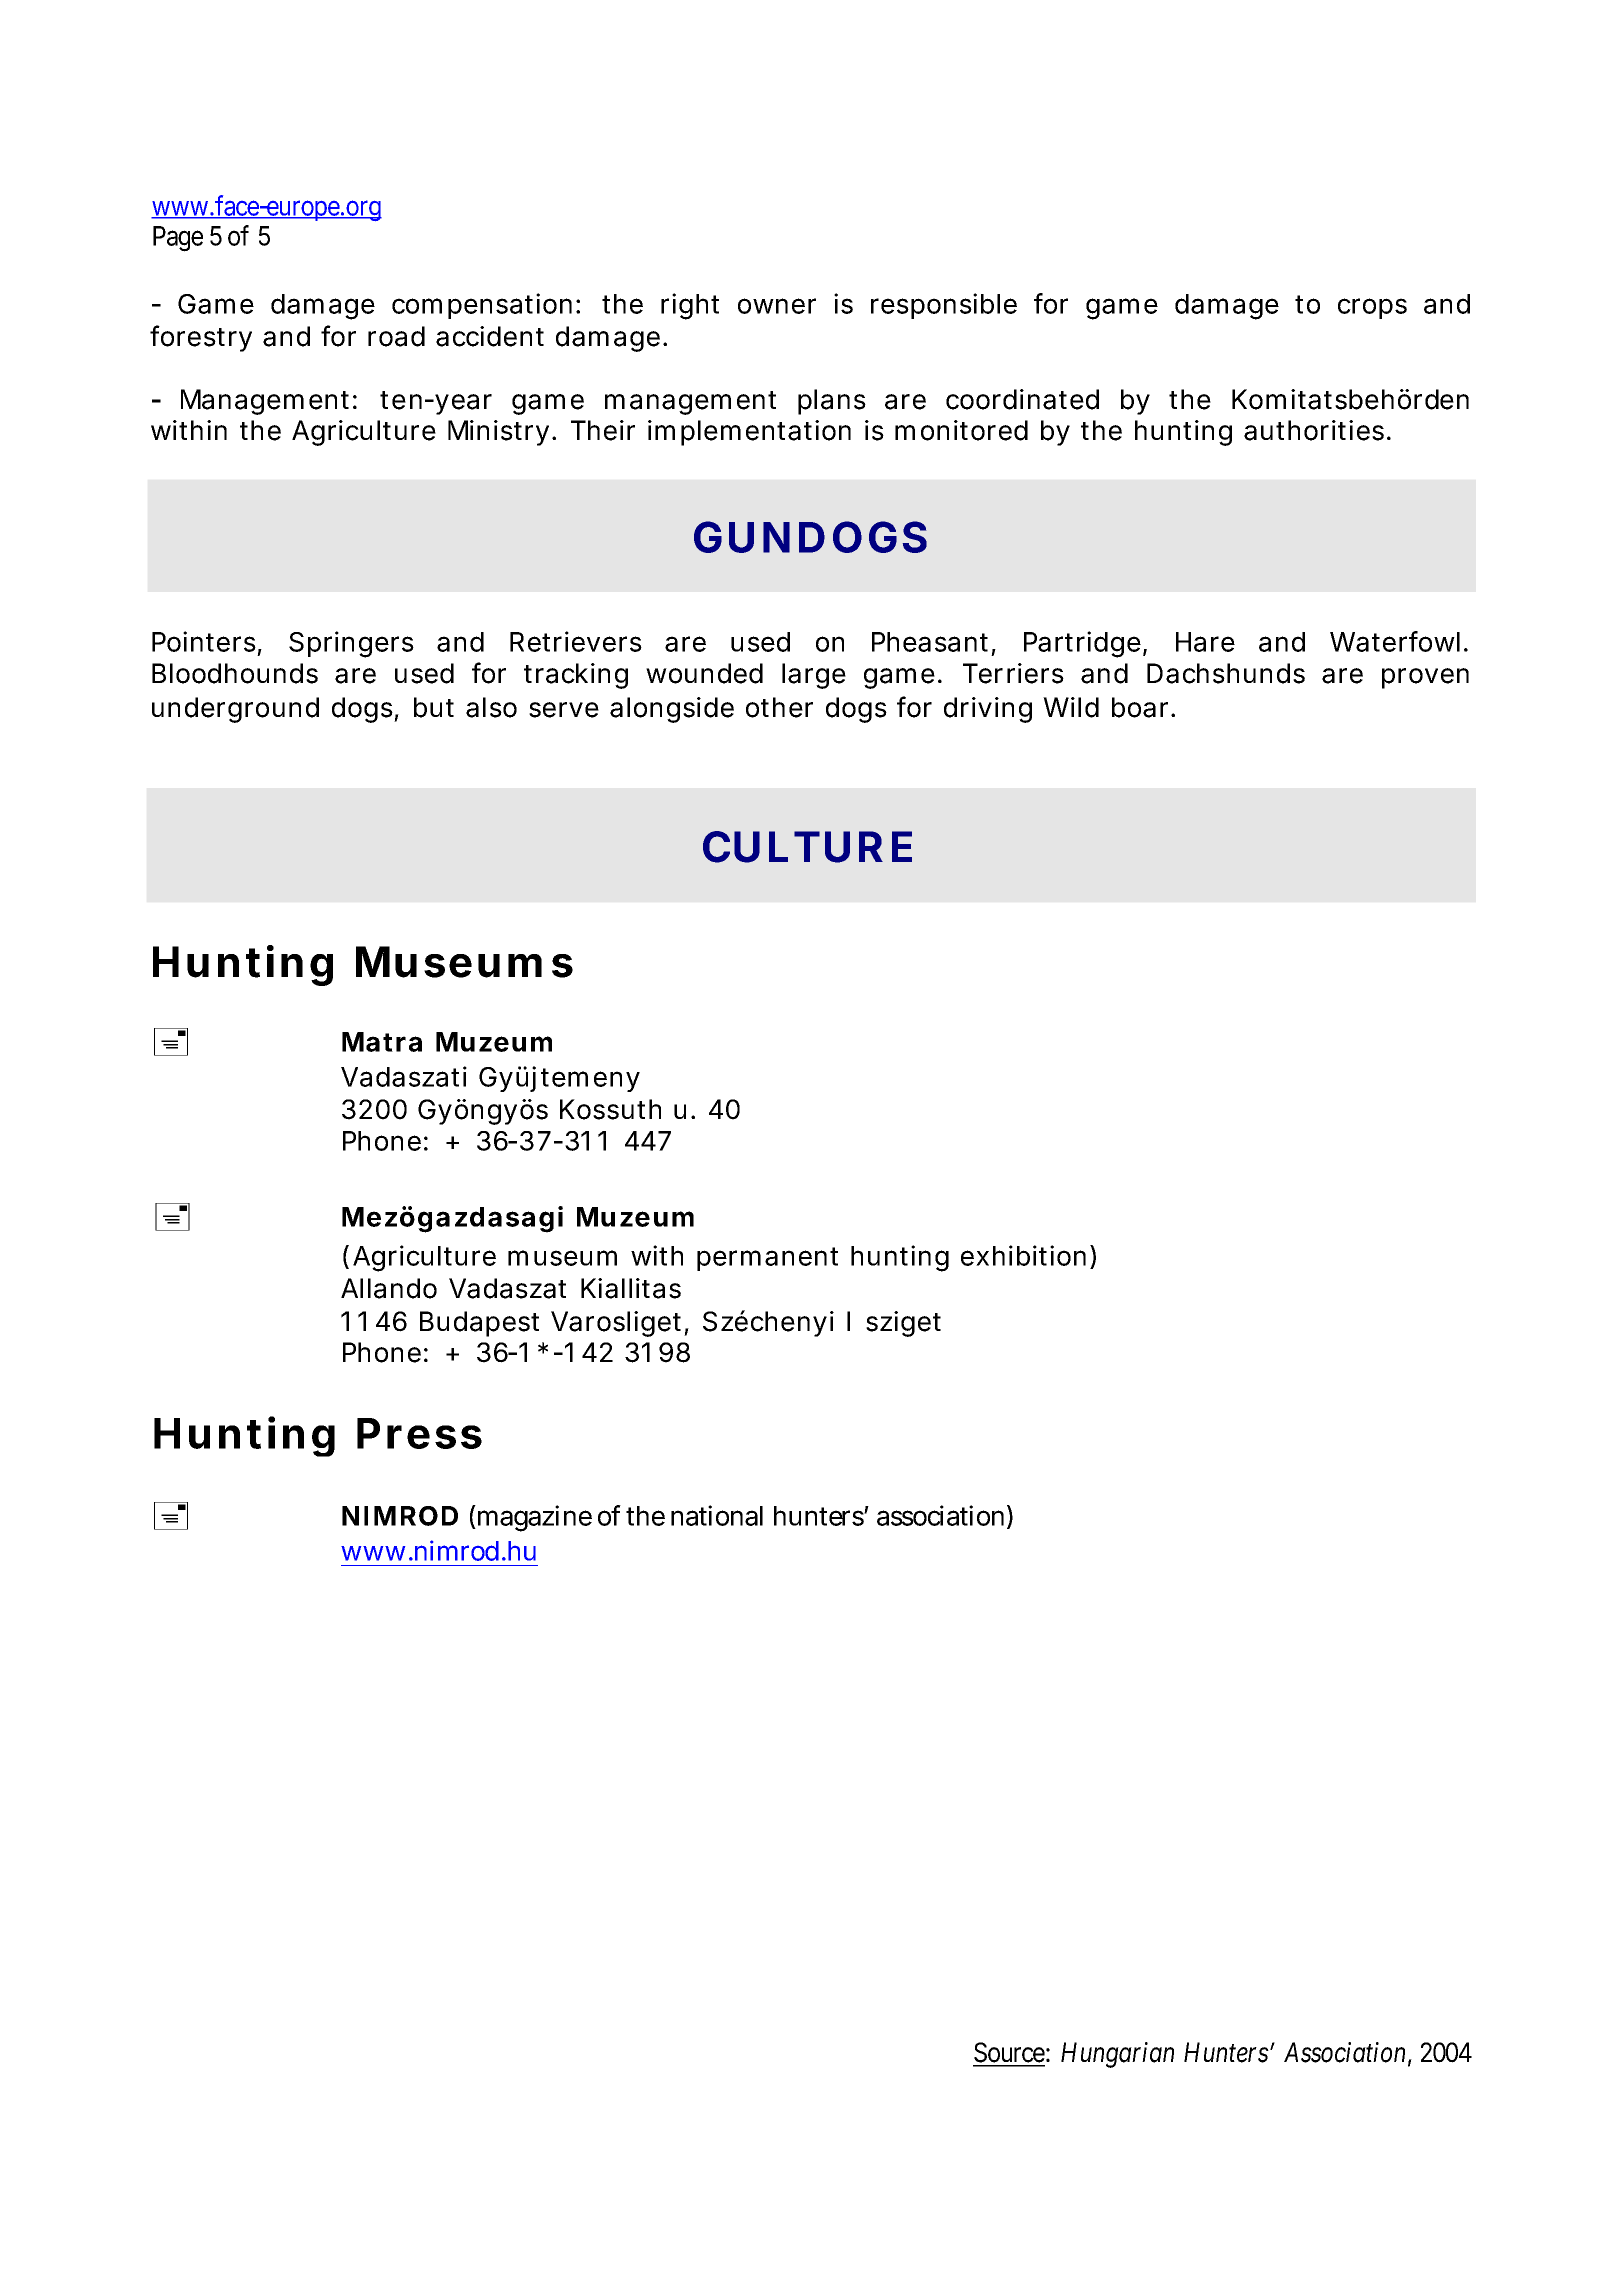 The image size is (1619, 2291). I want to click on Press, so click(419, 1433).
